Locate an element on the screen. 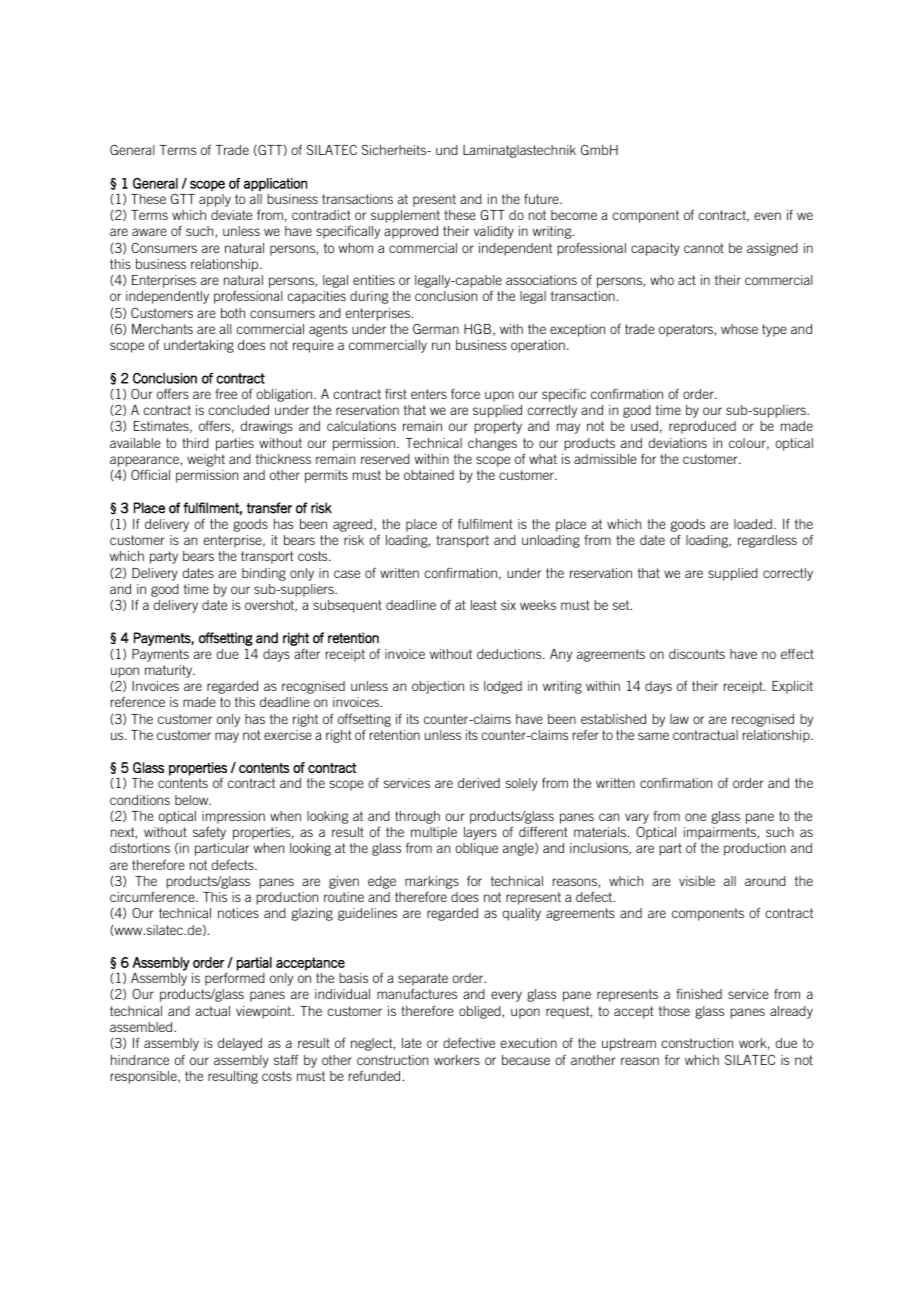 The width and height of the screenshot is (924, 1308). apply is located at coordinates (215, 200).
